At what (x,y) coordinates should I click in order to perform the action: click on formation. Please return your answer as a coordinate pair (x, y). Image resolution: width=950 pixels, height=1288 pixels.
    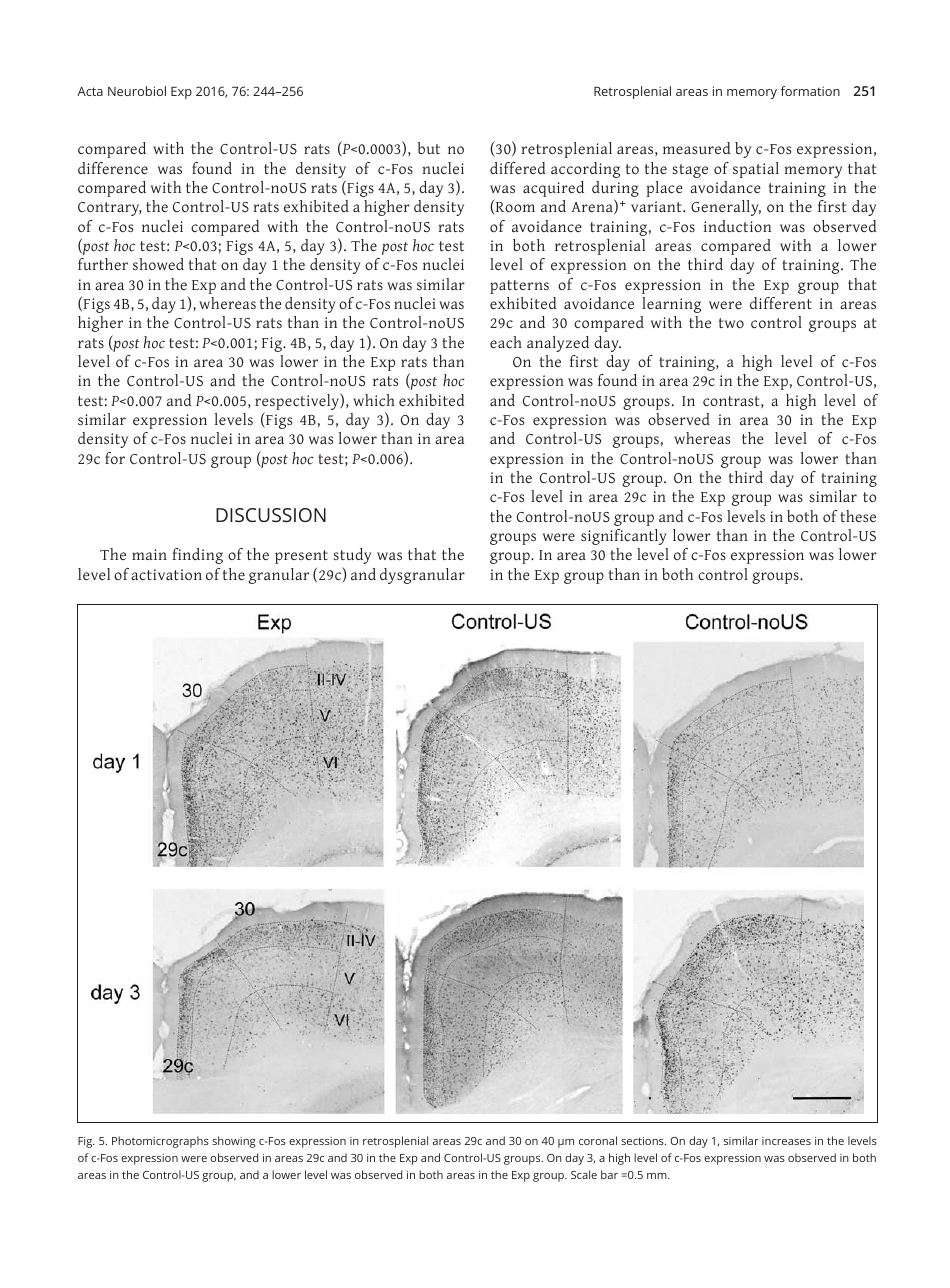
    Looking at the image, I should click on (810, 91).
